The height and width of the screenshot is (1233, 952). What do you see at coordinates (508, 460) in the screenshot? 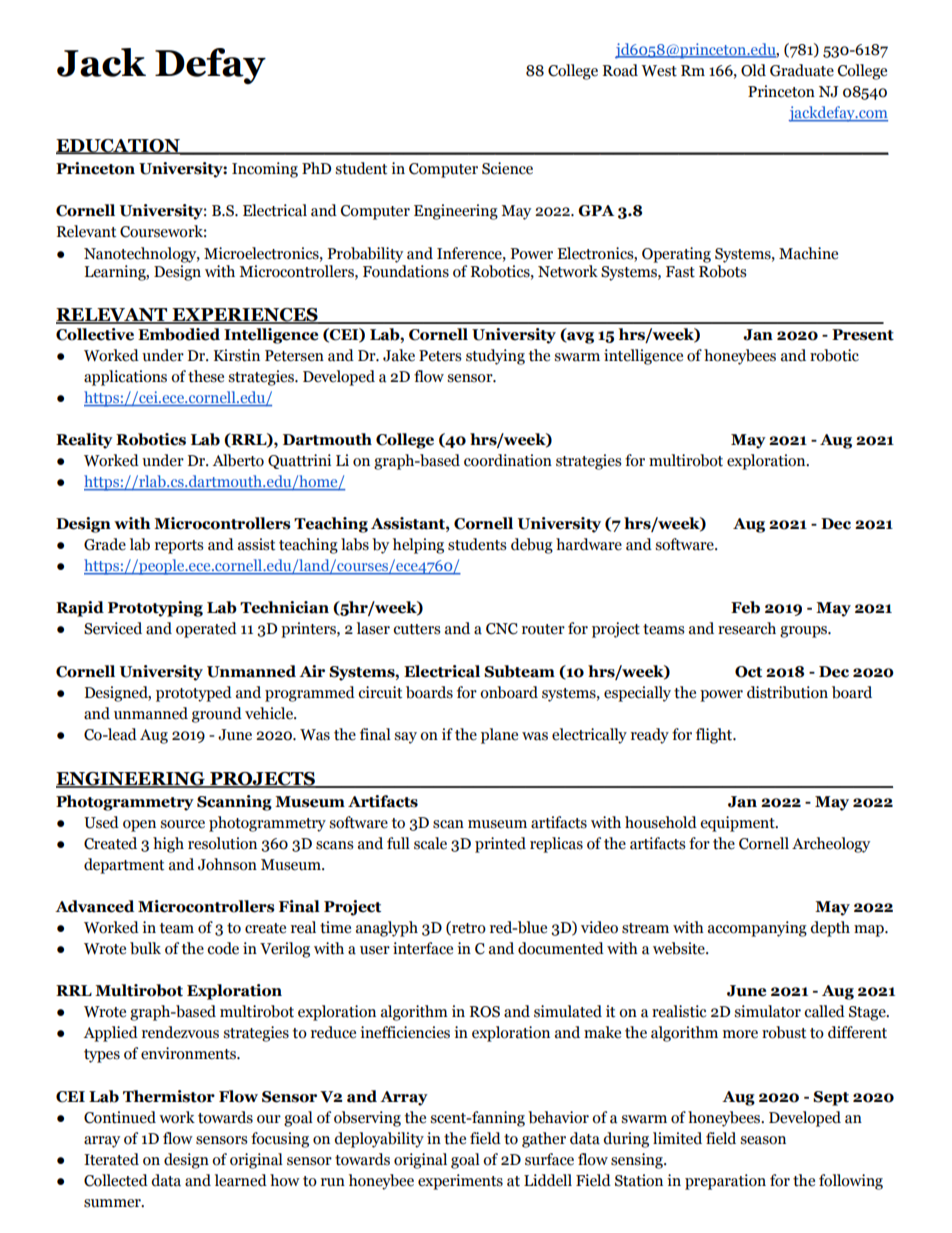
I see `coordination` at bounding box center [508, 460].
